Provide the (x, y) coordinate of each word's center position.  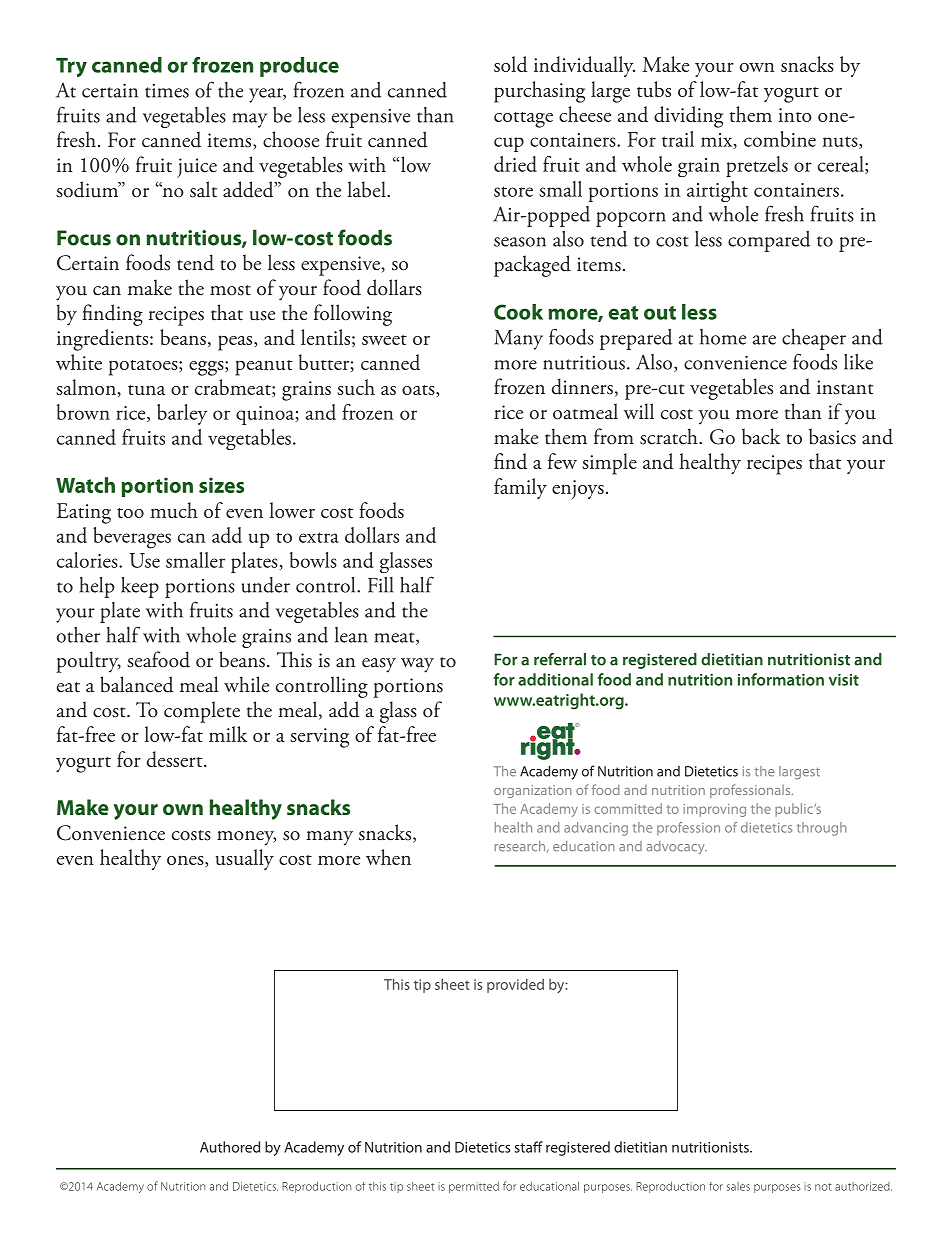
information (781, 679)
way (417, 665)
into (795, 115)
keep (140, 587)
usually (245, 859)
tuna (146, 390)
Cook (518, 312)
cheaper (814, 339)
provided (515, 985)
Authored (230, 1147)
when (388, 857)
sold (510, 64)
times (167, 91)
